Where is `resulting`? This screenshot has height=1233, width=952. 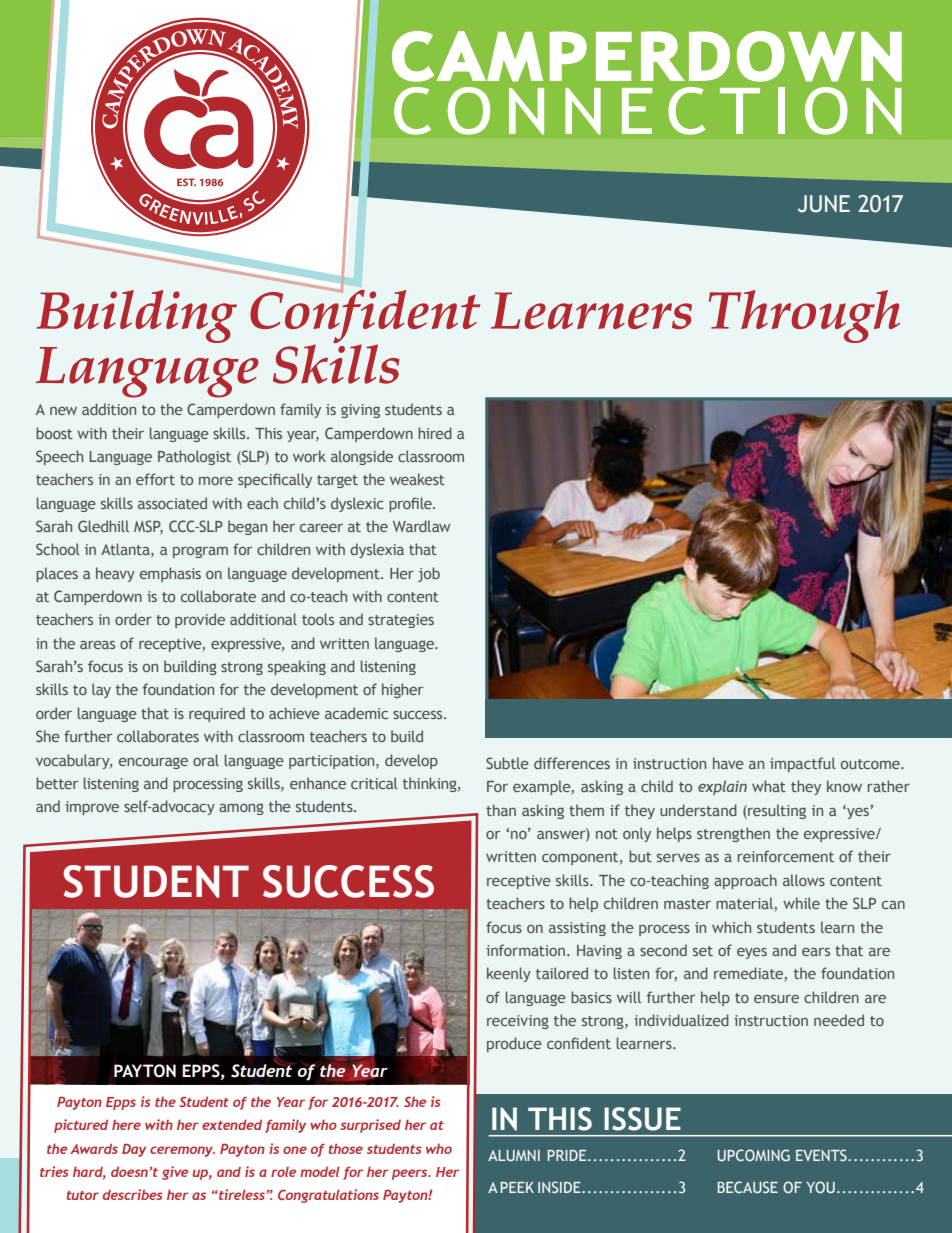 resulting is located at coordinates (776, 811).
